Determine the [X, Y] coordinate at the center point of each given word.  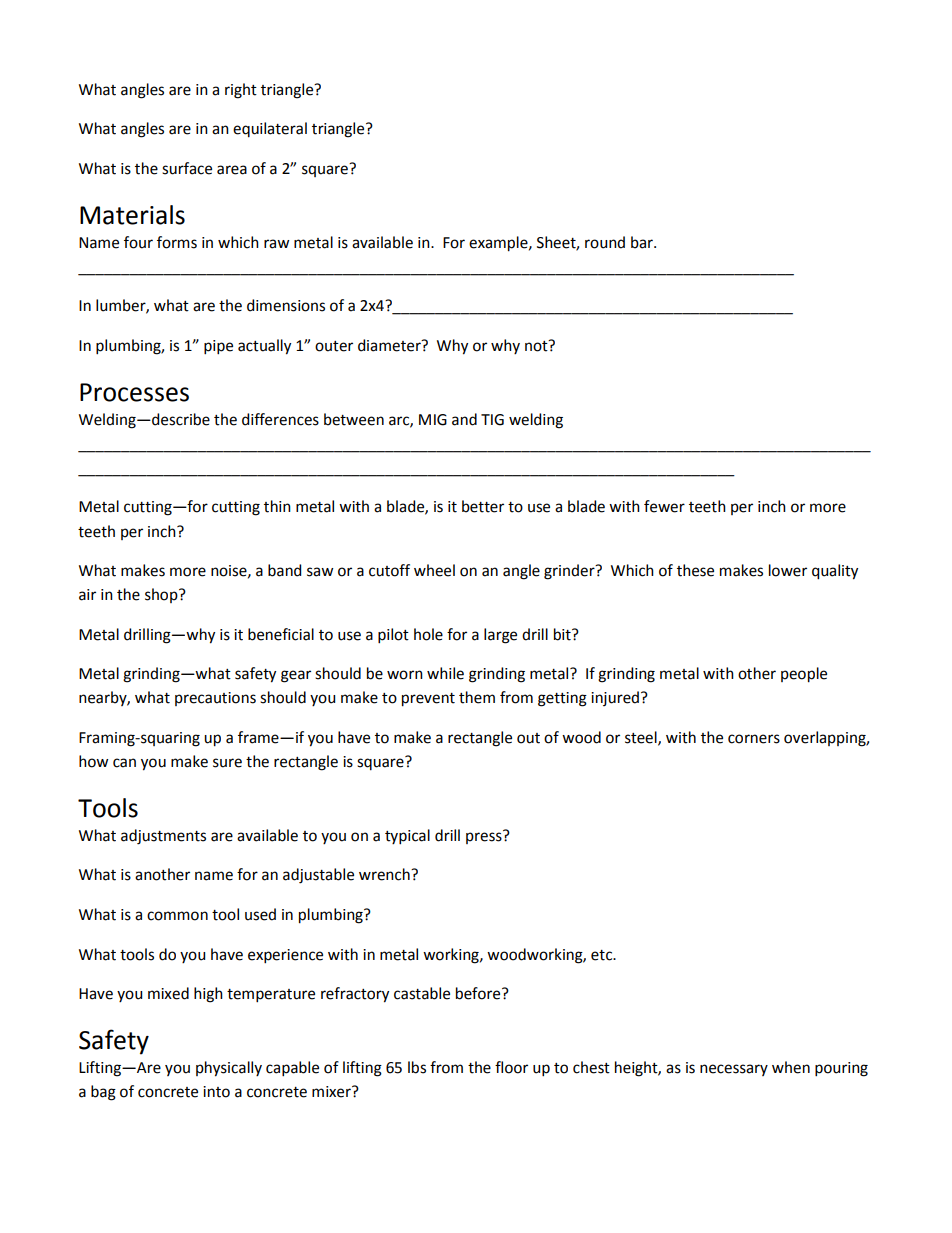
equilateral [270, 129]
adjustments [163, 837]
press [485, 837]
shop [162, 595]
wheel [434, 570]
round [605, 242]
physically [229, 1069]
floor [511, 1067]
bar [643, 242]
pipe [218, 347]
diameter [390, 345]
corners [754, 739]
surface [187, 168]
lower [788, 570]
